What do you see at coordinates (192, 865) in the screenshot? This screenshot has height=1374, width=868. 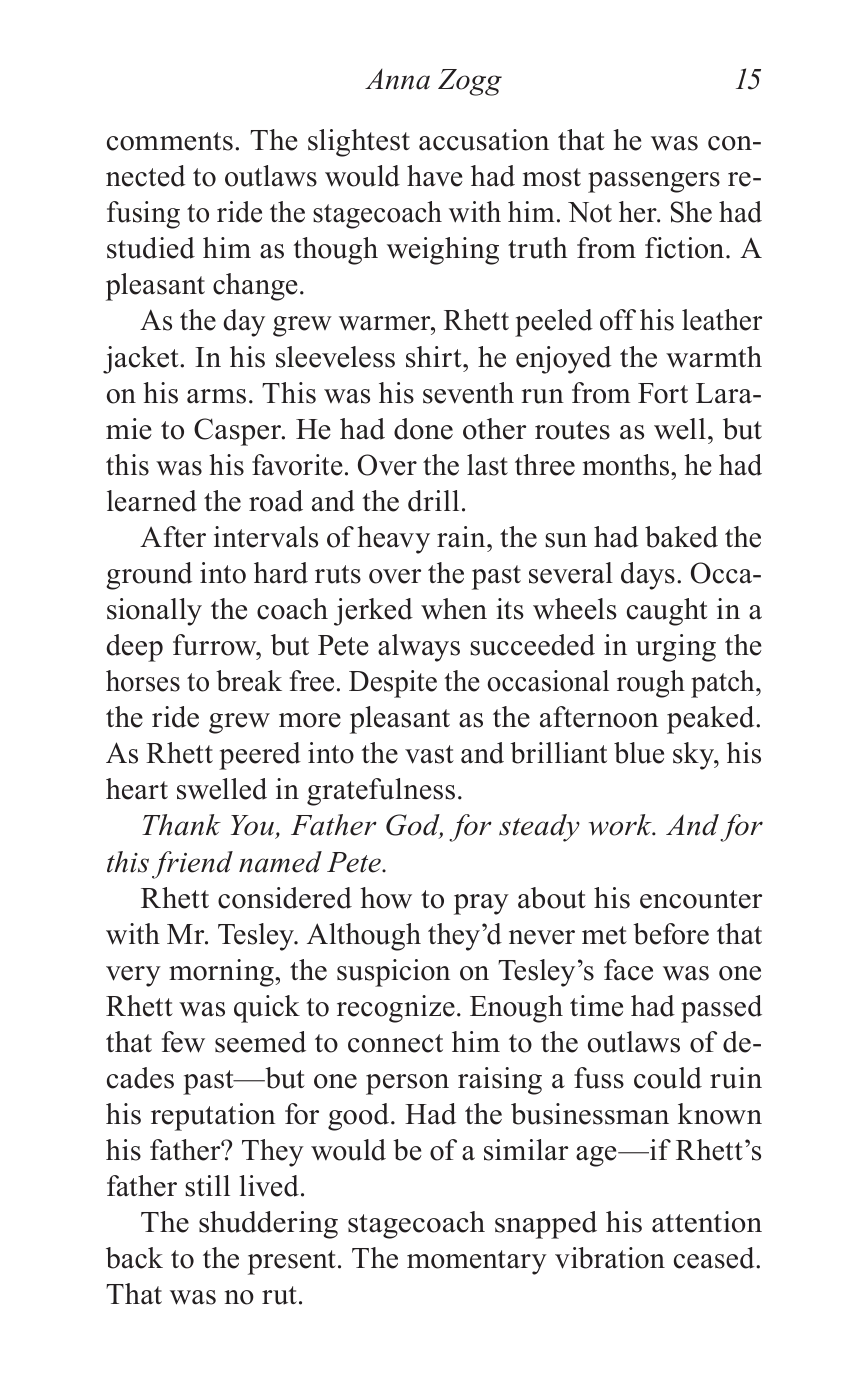 I see `friend` at bounding box center [192, 865].
